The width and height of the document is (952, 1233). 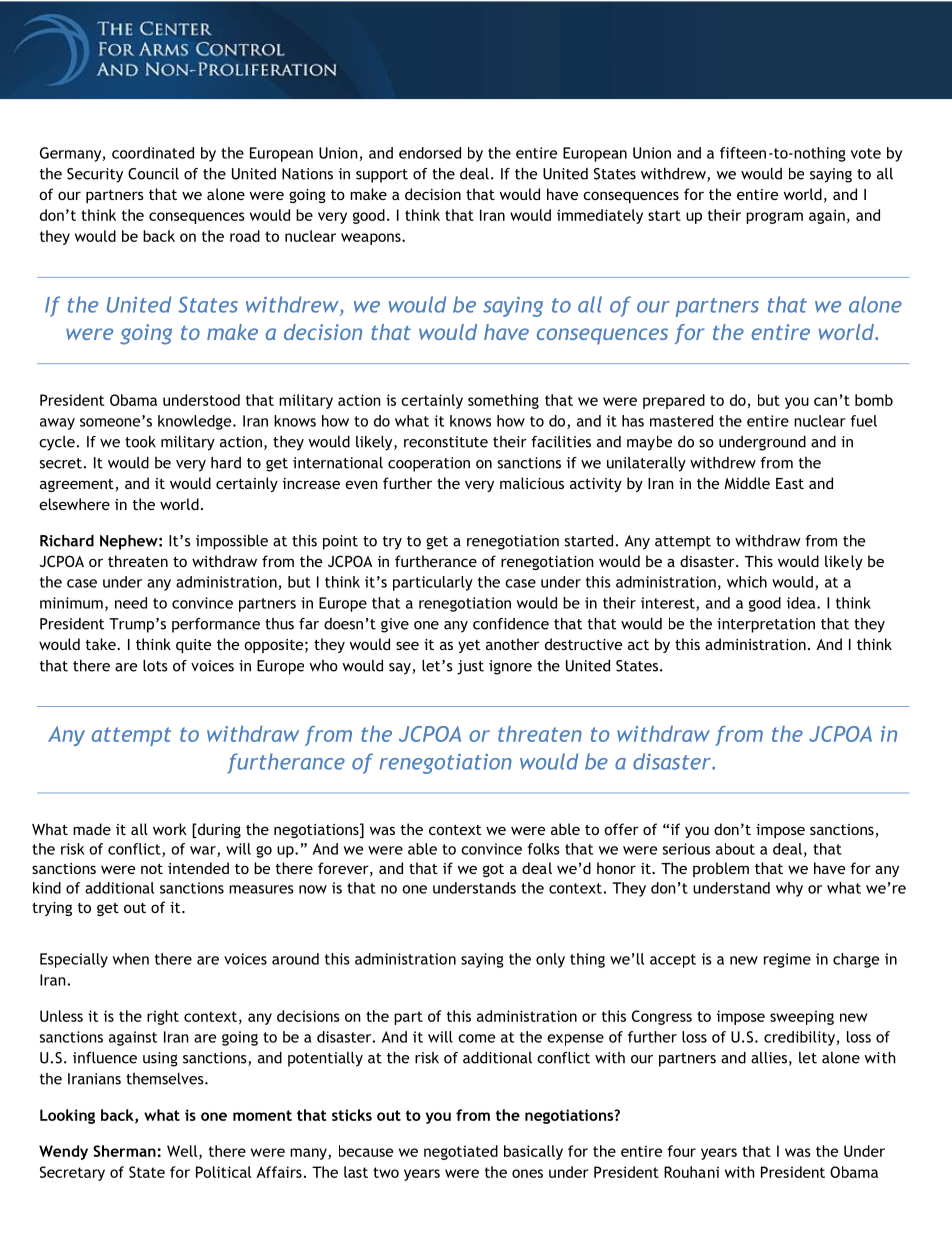 What do you see at coordinates (153, 174) in the document?
I see `Council` at bounding box center [153, 174].
